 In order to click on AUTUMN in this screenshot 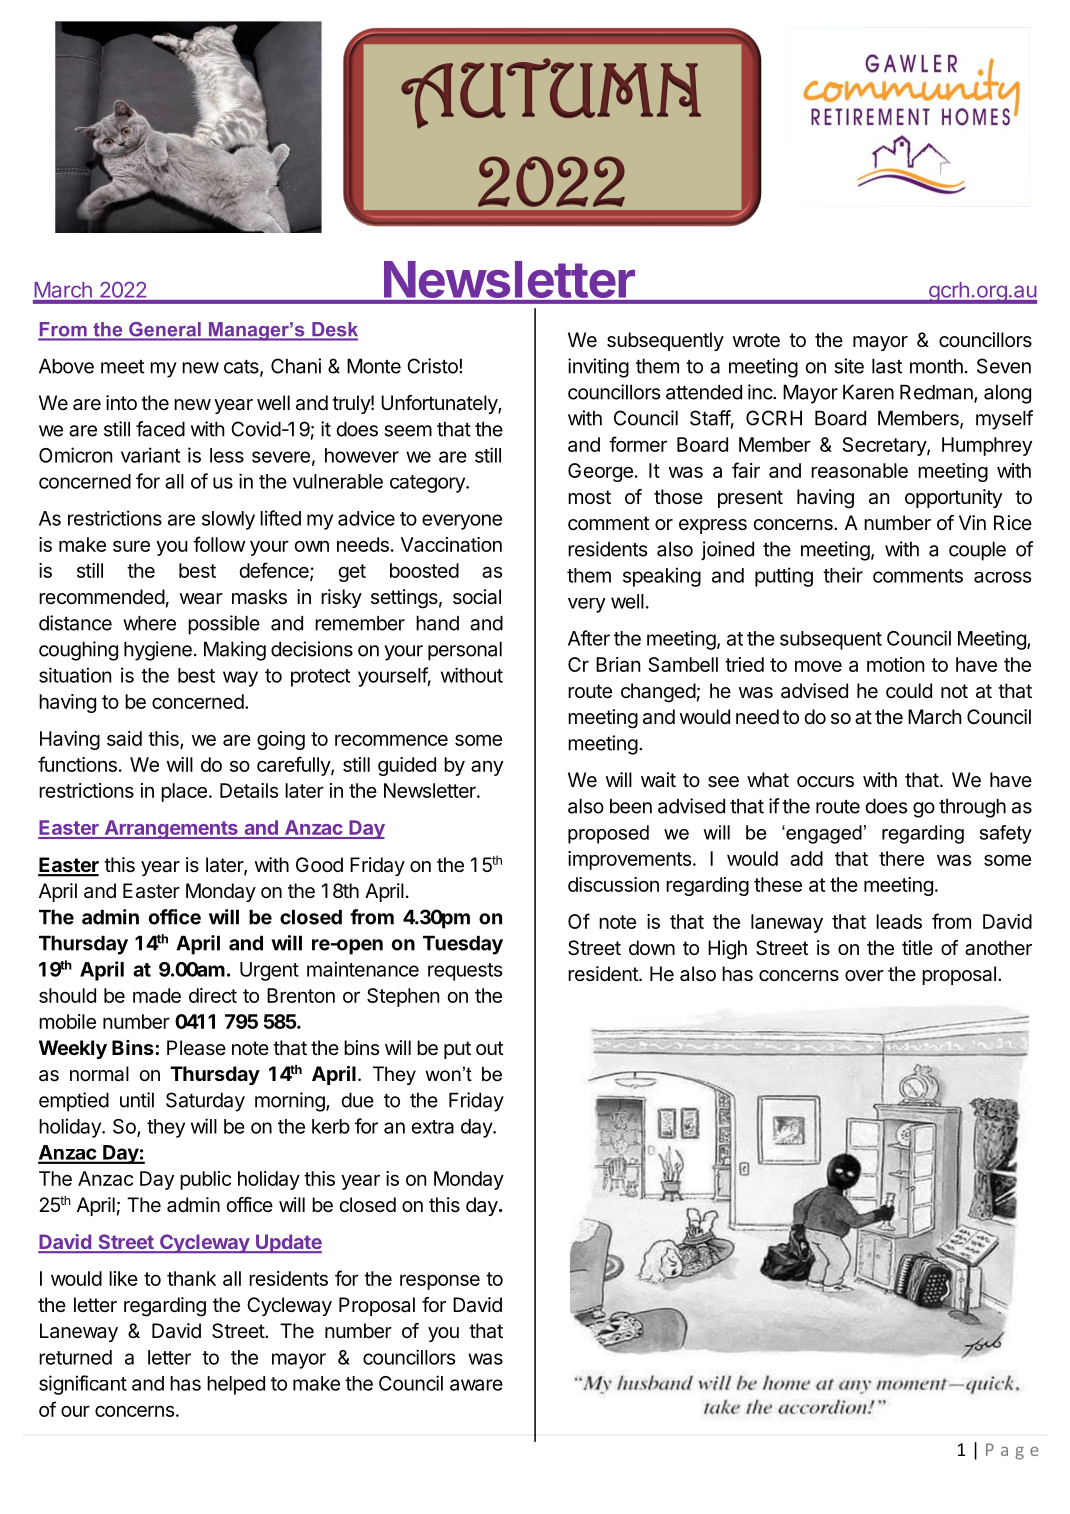, I will do `click(551, 93)`.
